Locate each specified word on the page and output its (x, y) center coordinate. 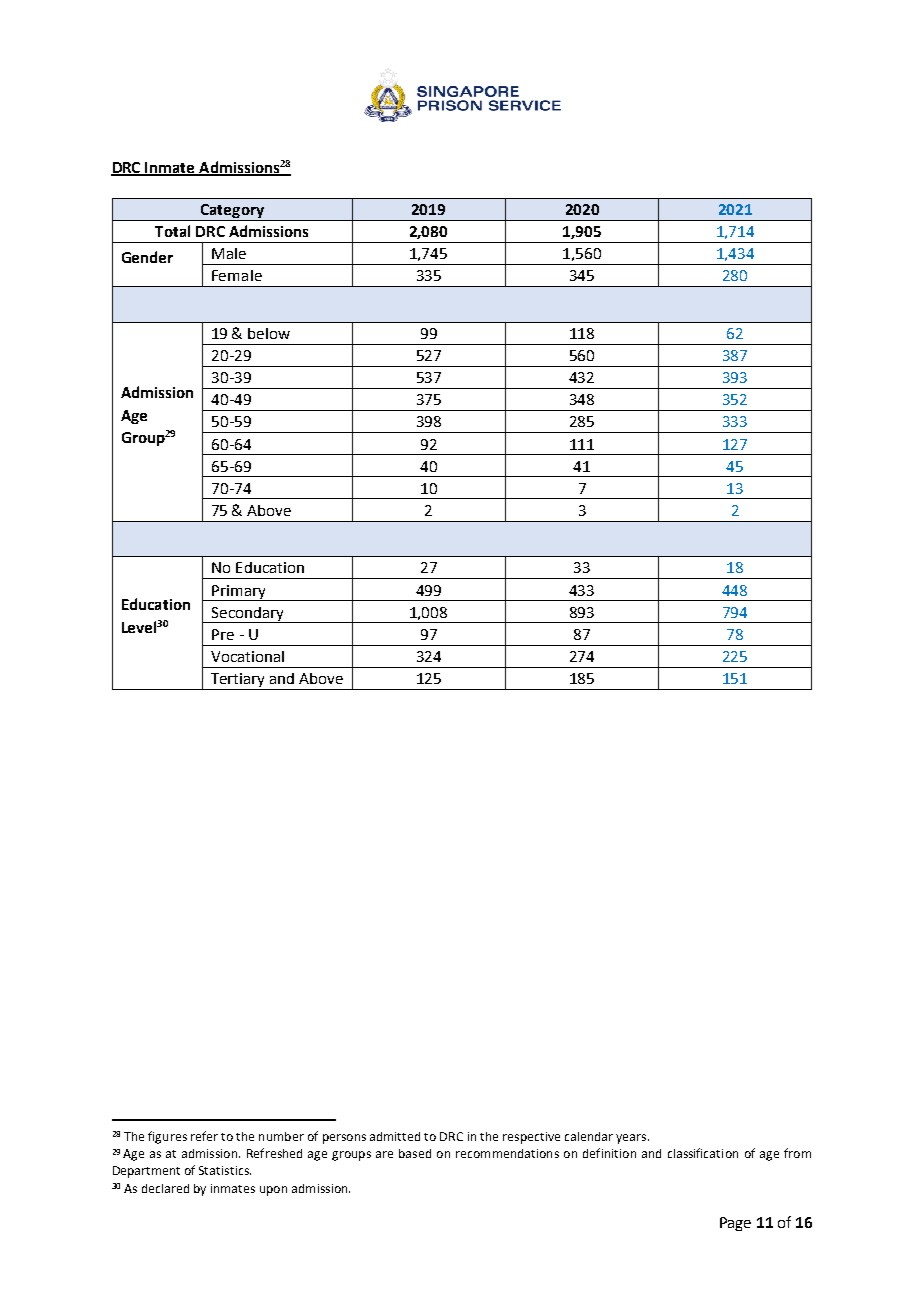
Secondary (247, 615)
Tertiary (237, 680)
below (269, 333)
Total (172, 231)
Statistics (225, 1170)
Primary (239, 593)
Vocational (247, 656)
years (632, 1139)
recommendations (507, 1153)
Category (232, 212)
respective (531, 1138)
